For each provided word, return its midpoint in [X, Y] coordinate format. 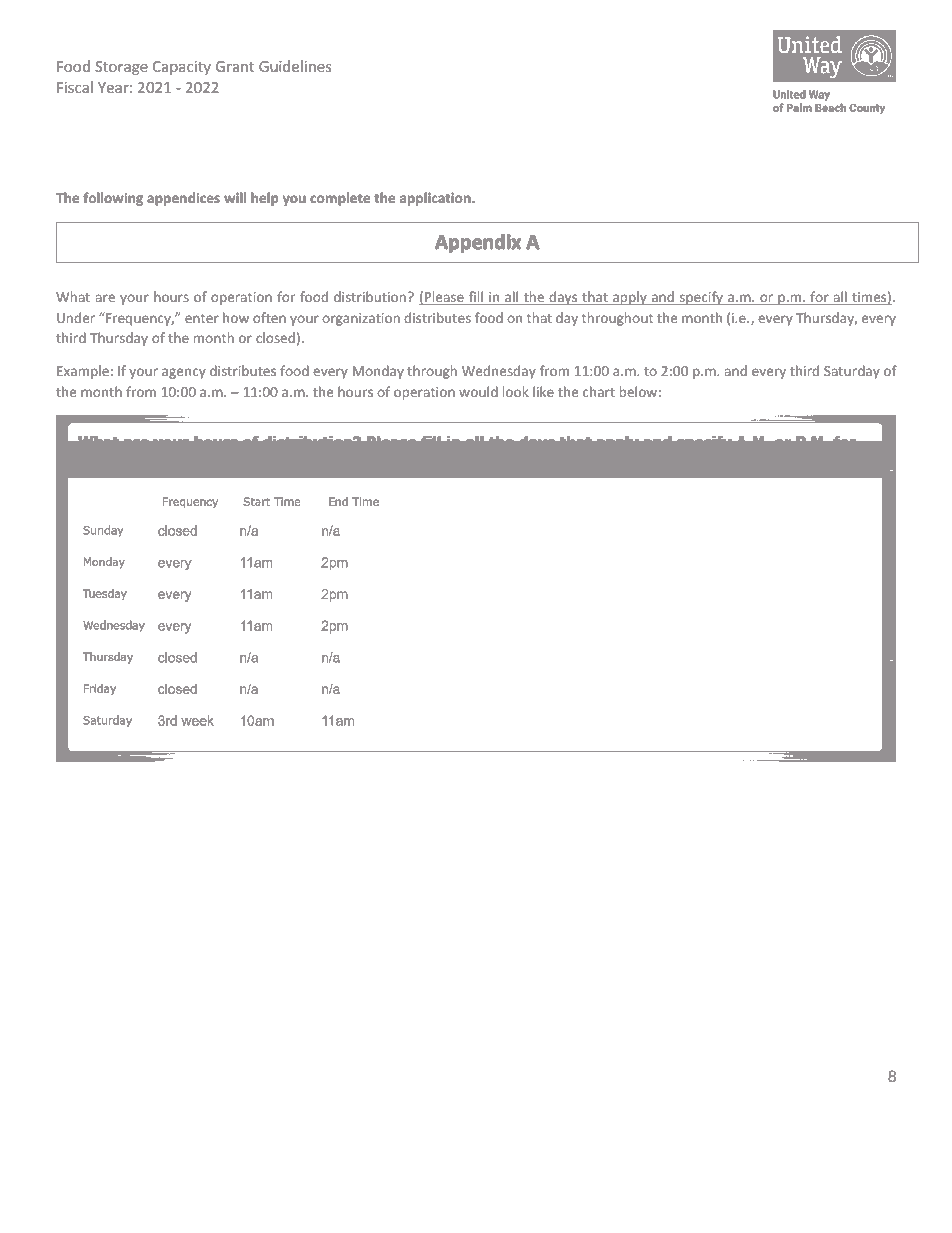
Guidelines [295, 66]
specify [701, 298]
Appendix [478, 243]
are [105, 298]
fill [476, 298]
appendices [183, 199]
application [436, 199]
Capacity [182, 68]
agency [184, 373]
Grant [235, 66]
